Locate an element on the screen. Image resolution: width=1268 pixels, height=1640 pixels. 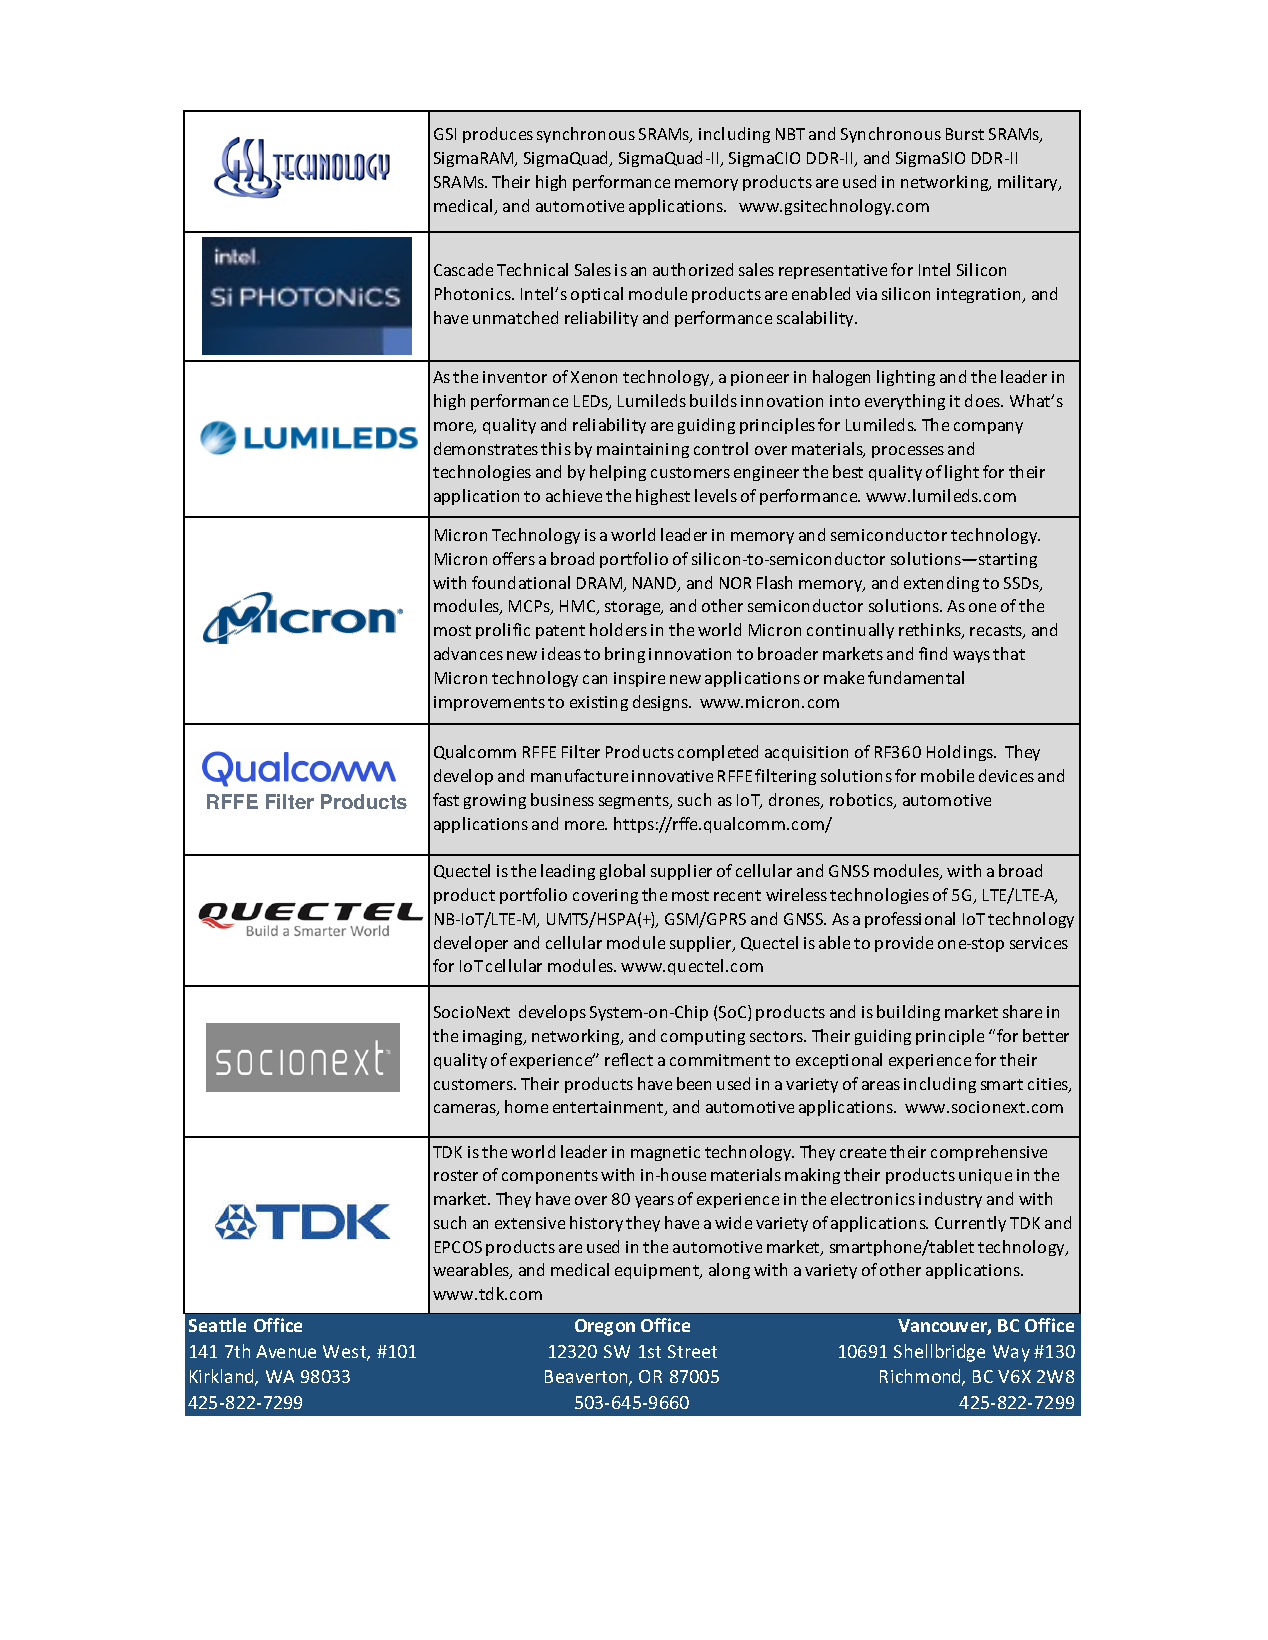
authorized is located at coordinates (693, 269).
